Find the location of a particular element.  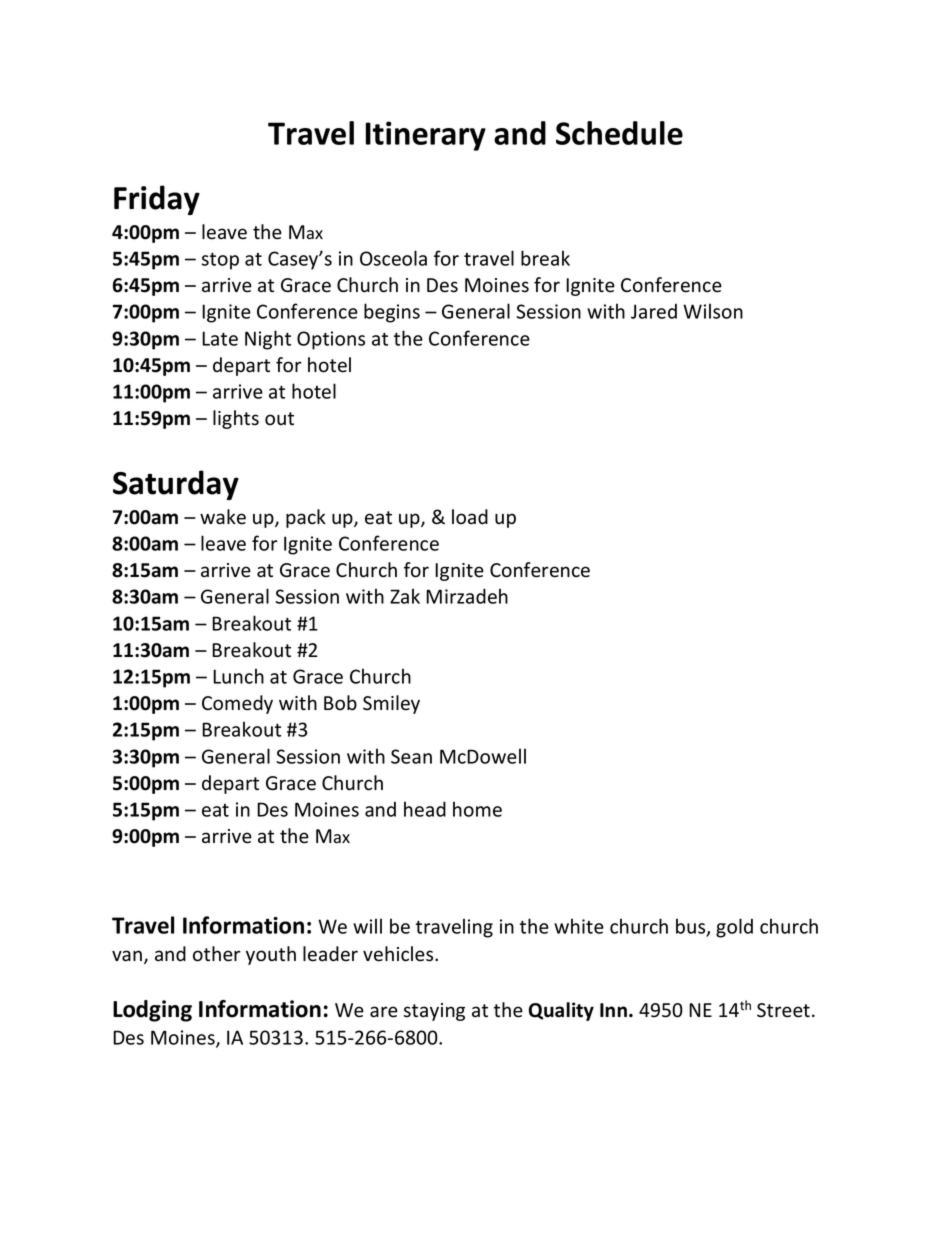

Street is located at coordinates (783, 1010).
